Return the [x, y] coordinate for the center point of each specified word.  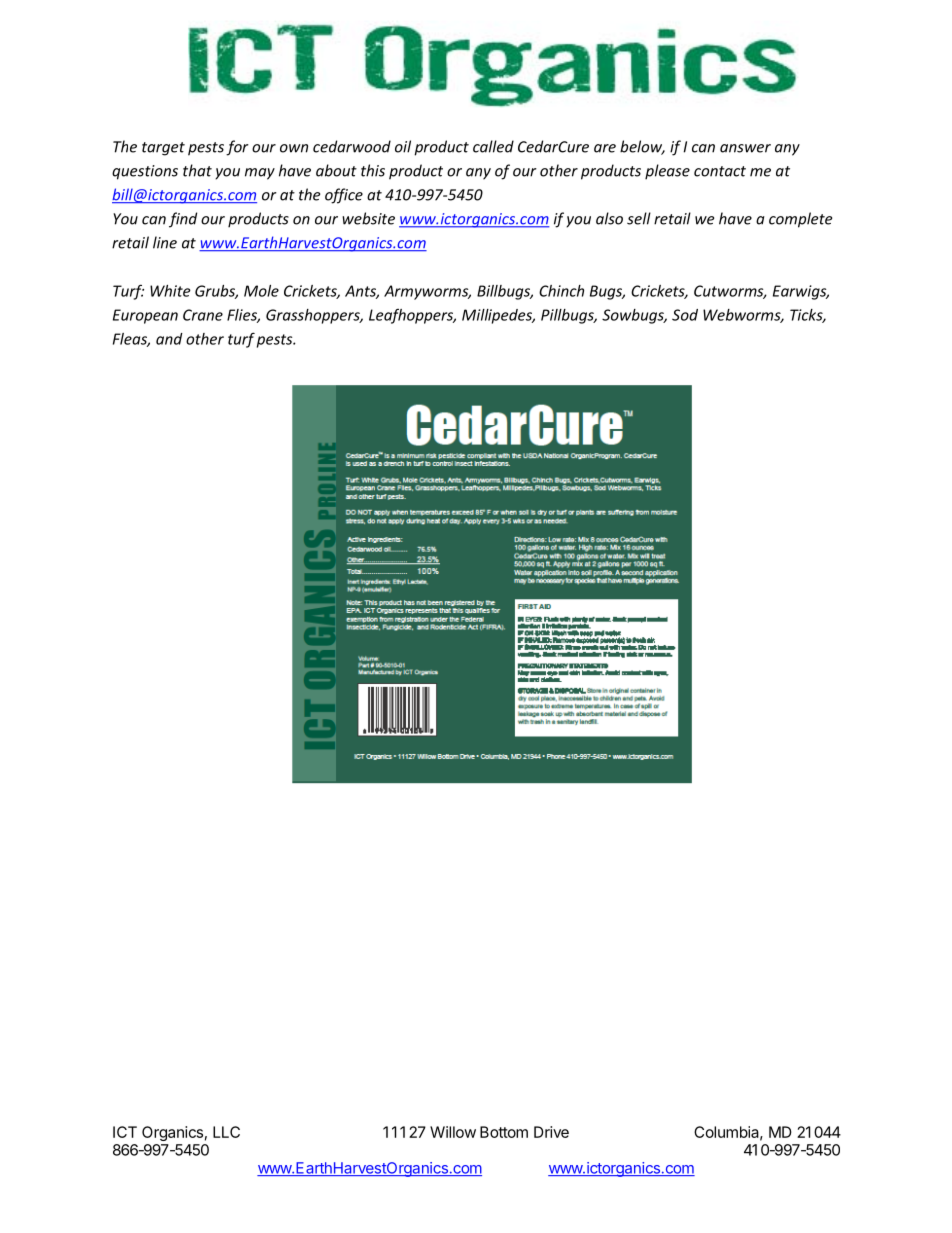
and [169, 339]
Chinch [561, 291]
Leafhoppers [412, 316]
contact [720, 171]
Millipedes [498, 316]
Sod [685, 315]
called [493, 146]
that [197, 170]
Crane [203, 315]
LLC [226, 1132]
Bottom [504, 1132]
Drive [551, 1132]
